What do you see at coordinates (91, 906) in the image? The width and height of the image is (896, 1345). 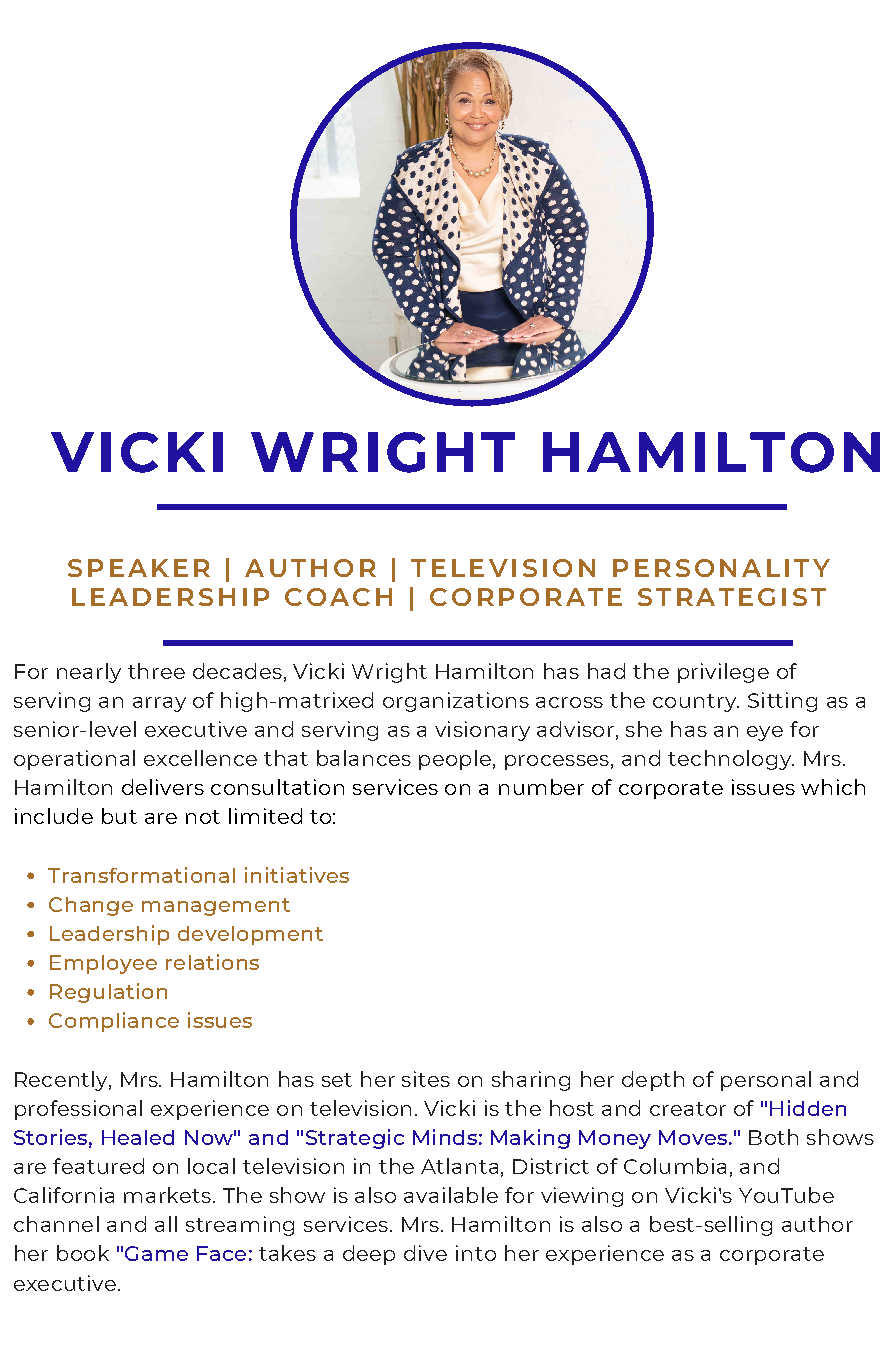 I see `Change` at bounding box center [91, 906].
